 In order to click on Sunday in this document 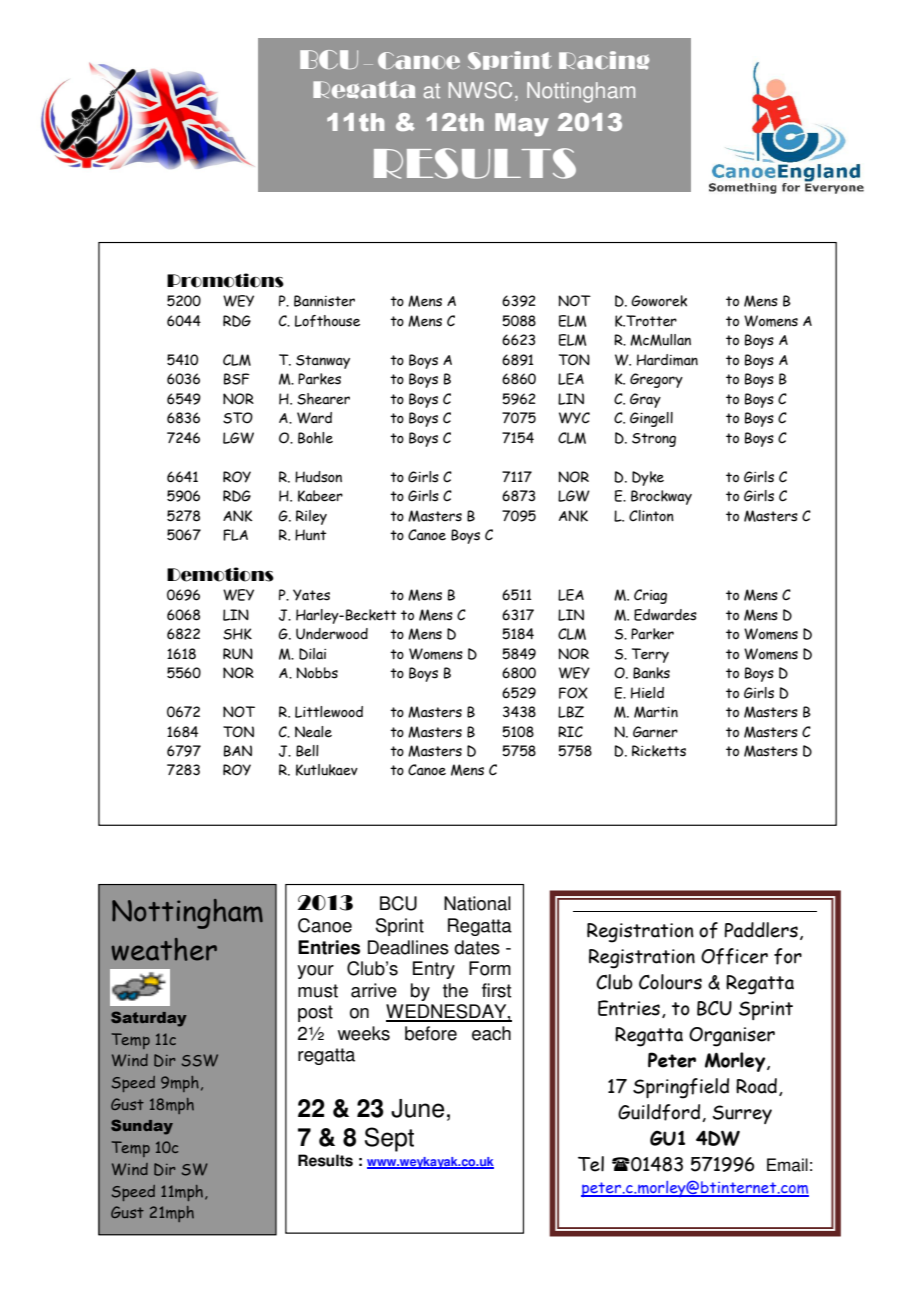, I will do `click(142, 1127)`.
